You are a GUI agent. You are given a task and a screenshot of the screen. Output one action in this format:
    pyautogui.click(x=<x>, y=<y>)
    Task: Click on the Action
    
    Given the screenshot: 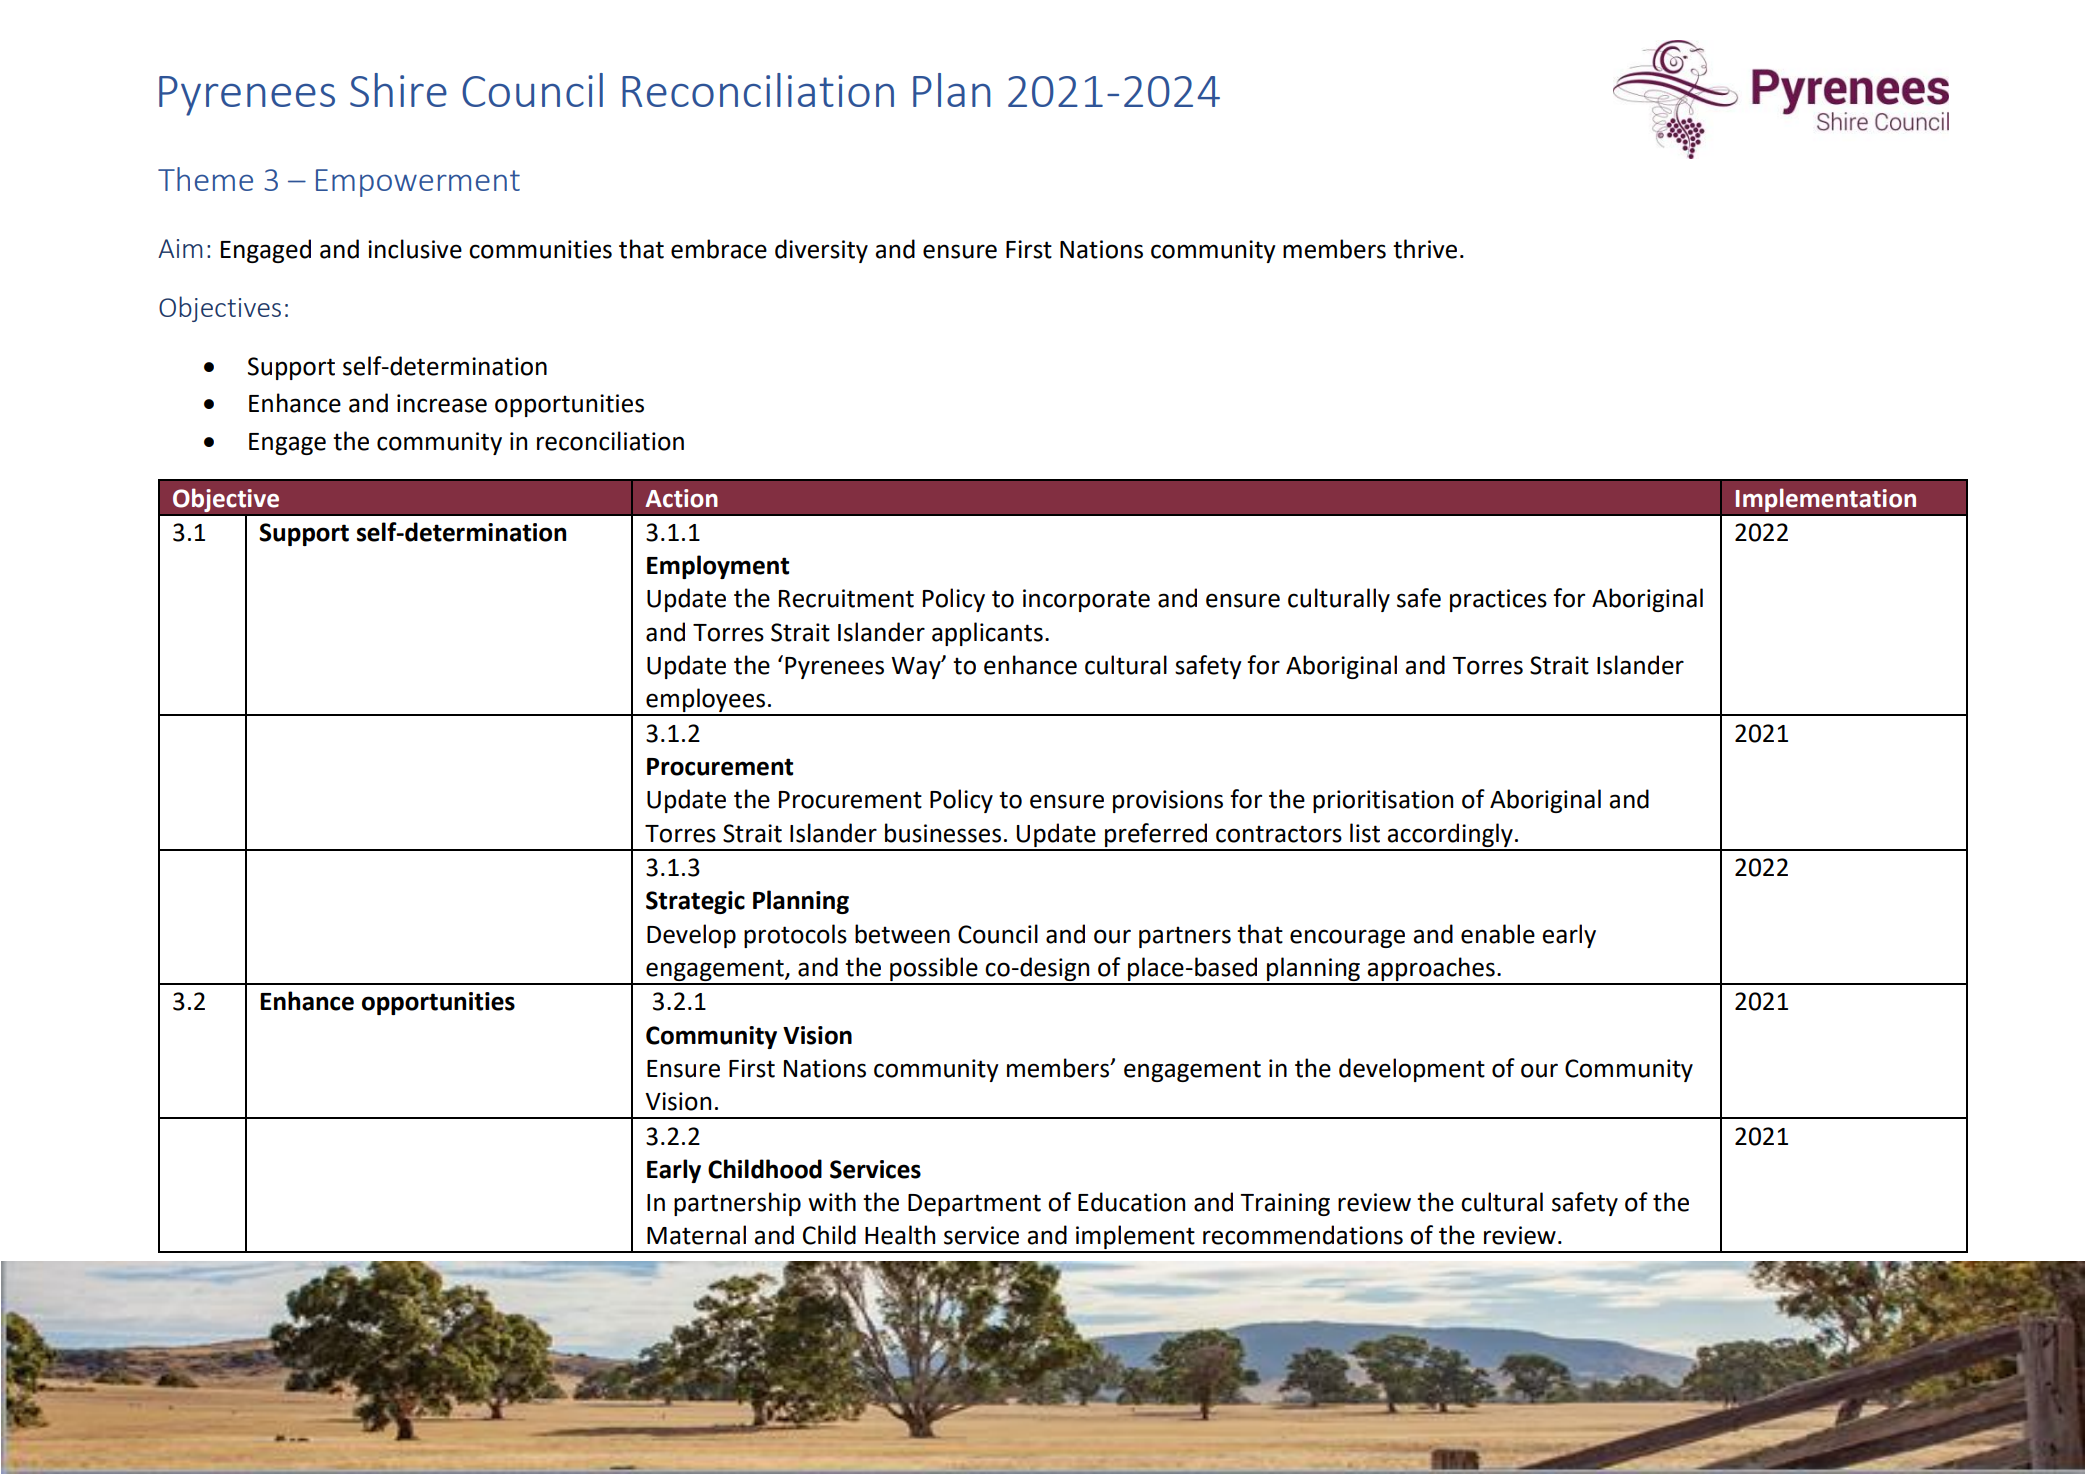 What is the action you would take?
    pyautogui.click(x=681, y=498)
